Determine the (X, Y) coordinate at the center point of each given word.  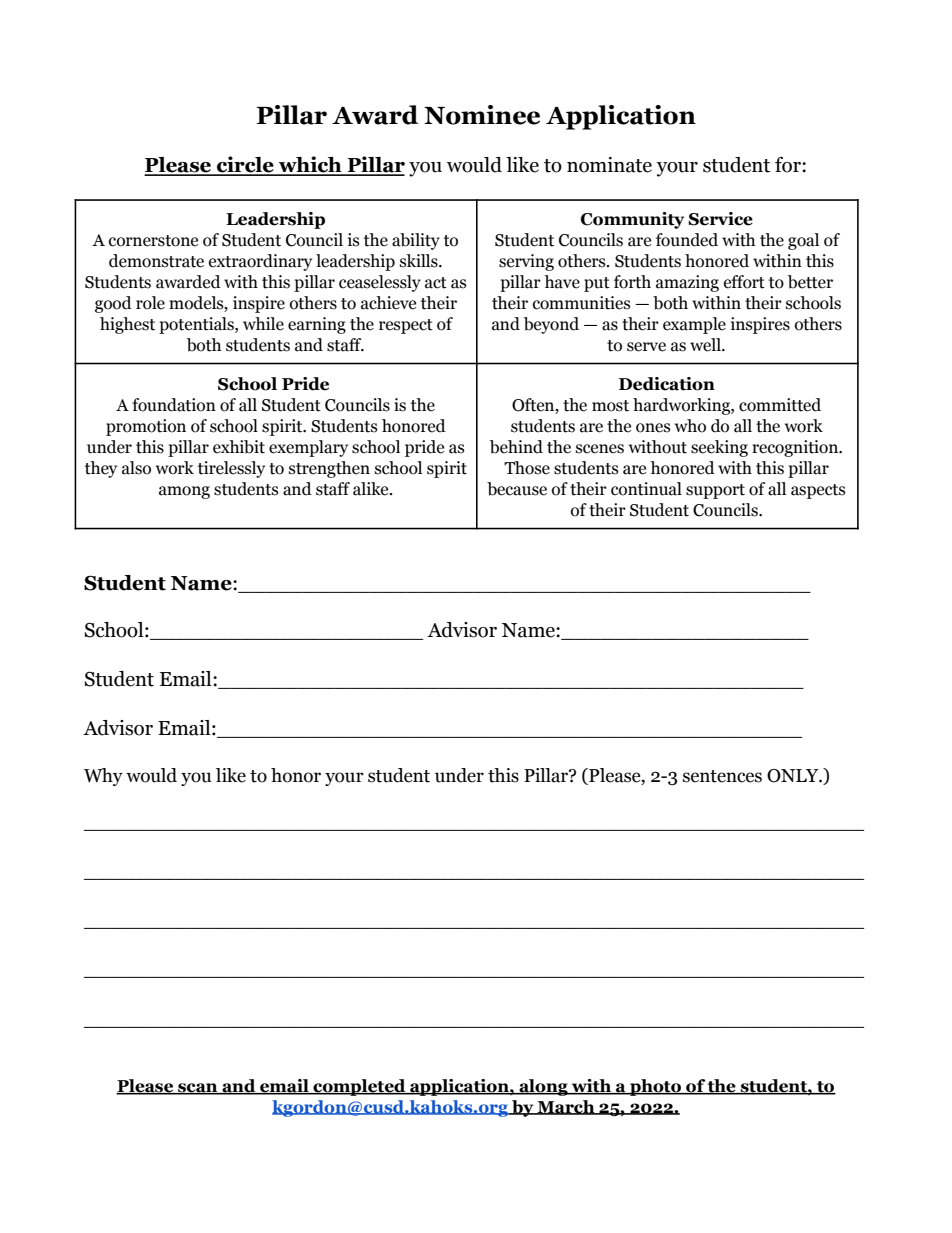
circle (245, 165)
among (184, 492)
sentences (722, 776)
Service (720, 219)
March (566, 1107)
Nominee (482, 115)
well (706, 345)
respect (406, 326)
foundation (174, 405)
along (543, 1087)
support (715, 491)
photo (655, 1087)
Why (103, 777)
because (517, 489)
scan (198, 1088)
